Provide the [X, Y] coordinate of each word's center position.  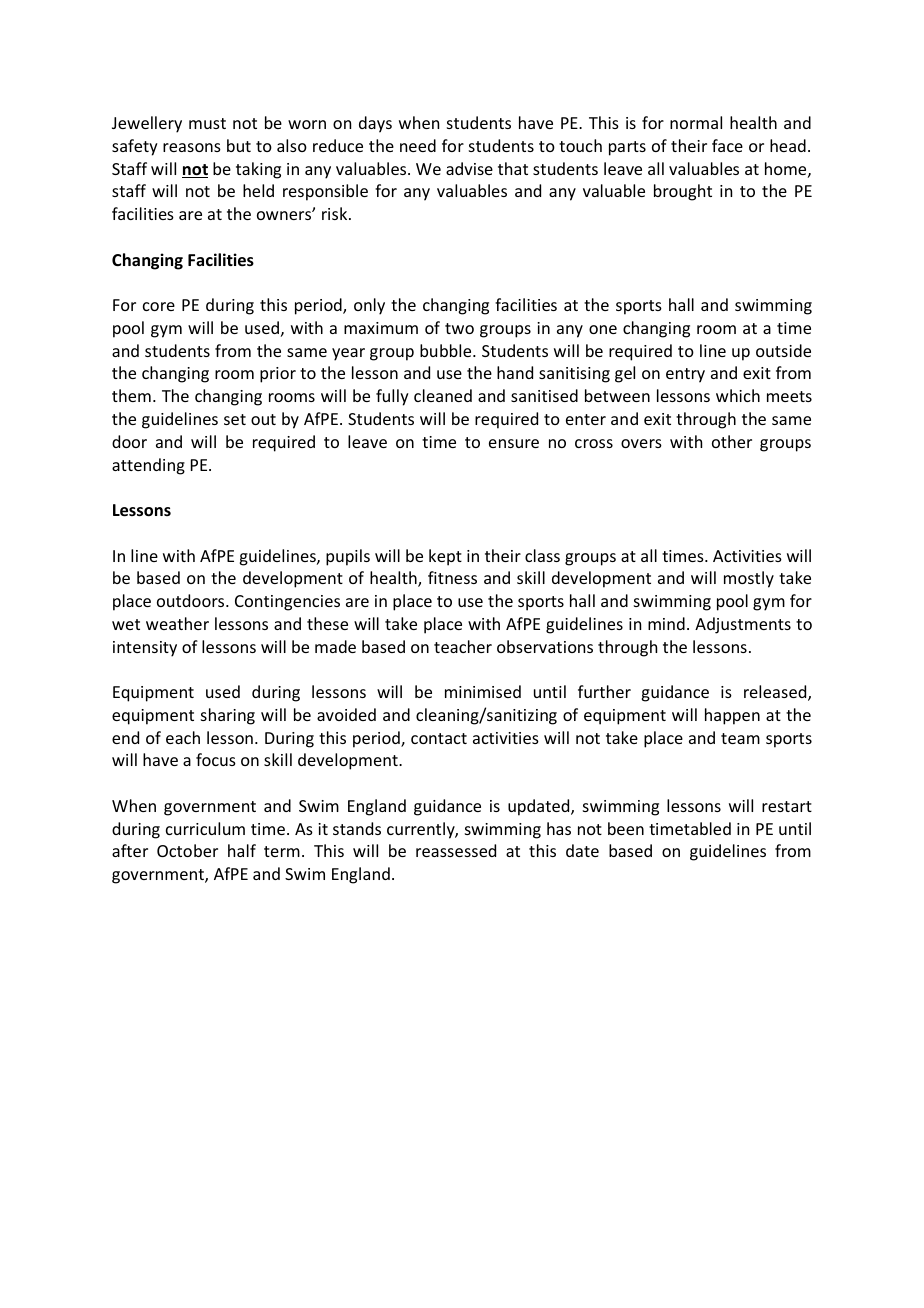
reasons [192, 147]
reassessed [456, 850]
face [727, 145]
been [626, 828]
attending [148, 466]
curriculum [205, 828]
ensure [514, 443]
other [732, 441]
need [418, 145]
